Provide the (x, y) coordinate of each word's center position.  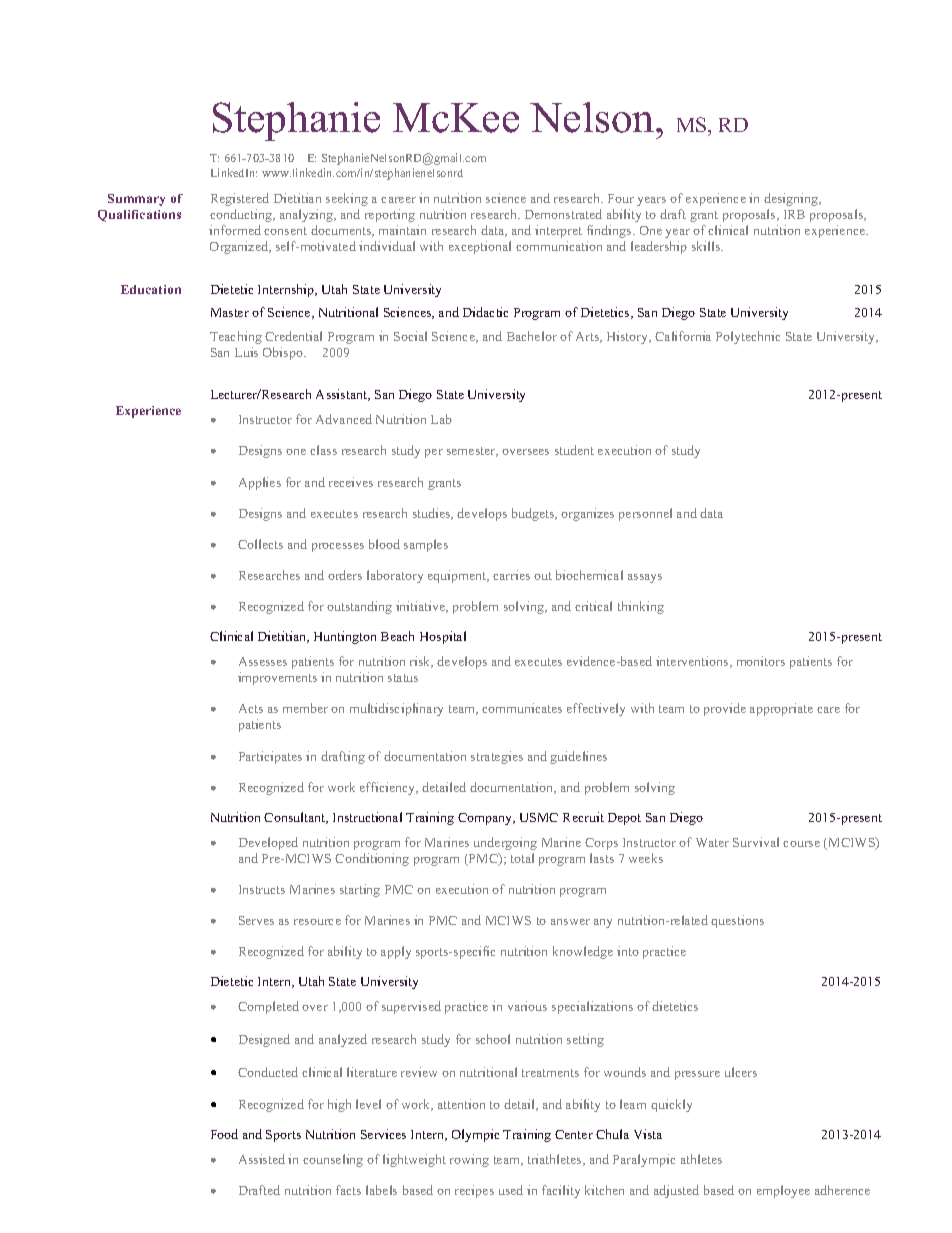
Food (224, 1134)
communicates (522, 708)
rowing (469, 1160)
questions (737, 921)
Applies (260, 483)
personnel (645, 514)
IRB (794, 214)
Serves (256, 920)
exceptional (480, 247)
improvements (277, 678)
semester (472, 452)
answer (570, 922)
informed (235, 230)
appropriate (781, 709)
